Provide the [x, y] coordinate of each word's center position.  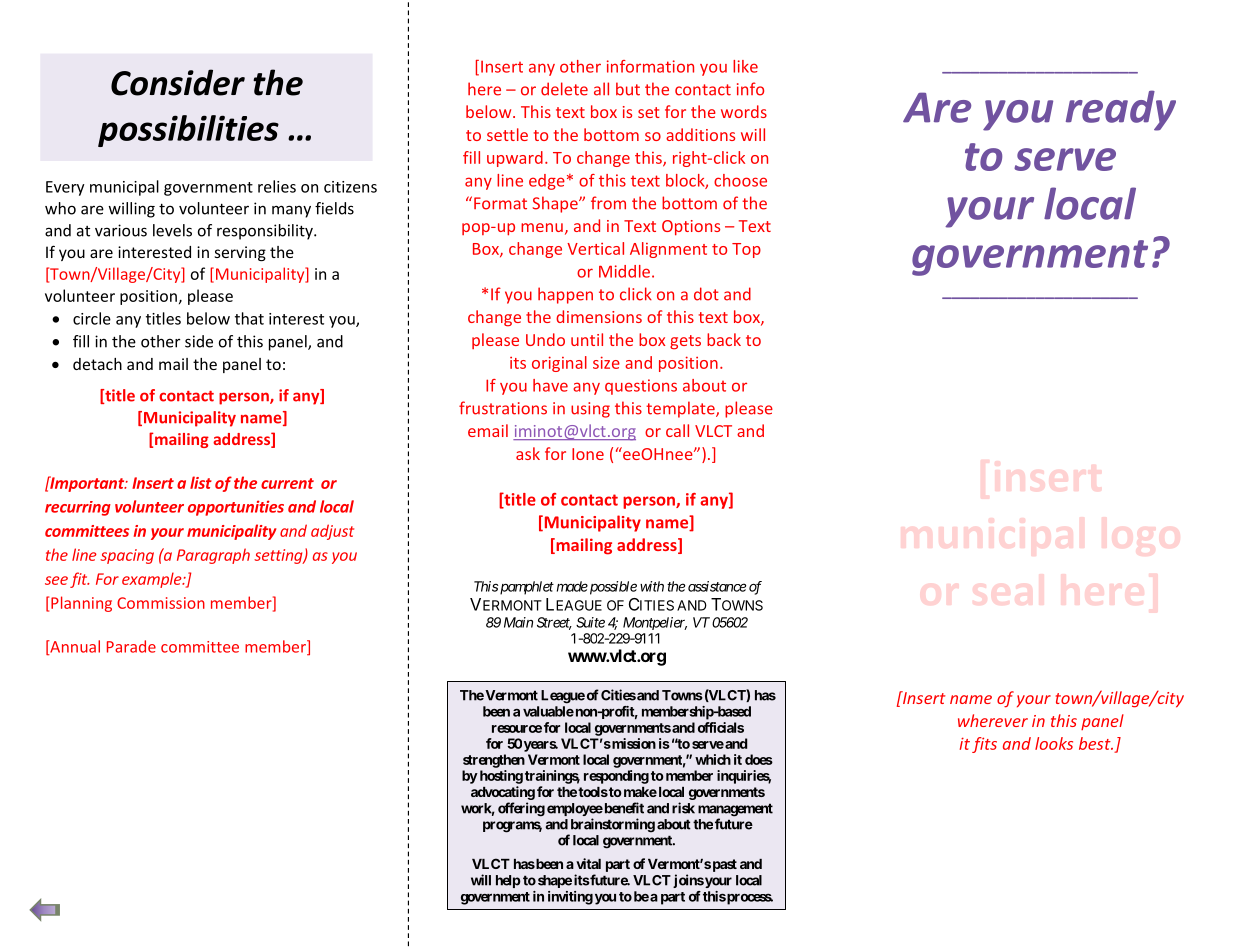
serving [240, 253]
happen [565, 295]
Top [746, 250]
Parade [131, 646]
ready [1121, 110]
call [677, 430]
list [201, 482]
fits [984, 745]
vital [588, 863]
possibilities [188, 131]
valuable [548, 711]
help [508, 881]
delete [564, 89]
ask [528, 453]
